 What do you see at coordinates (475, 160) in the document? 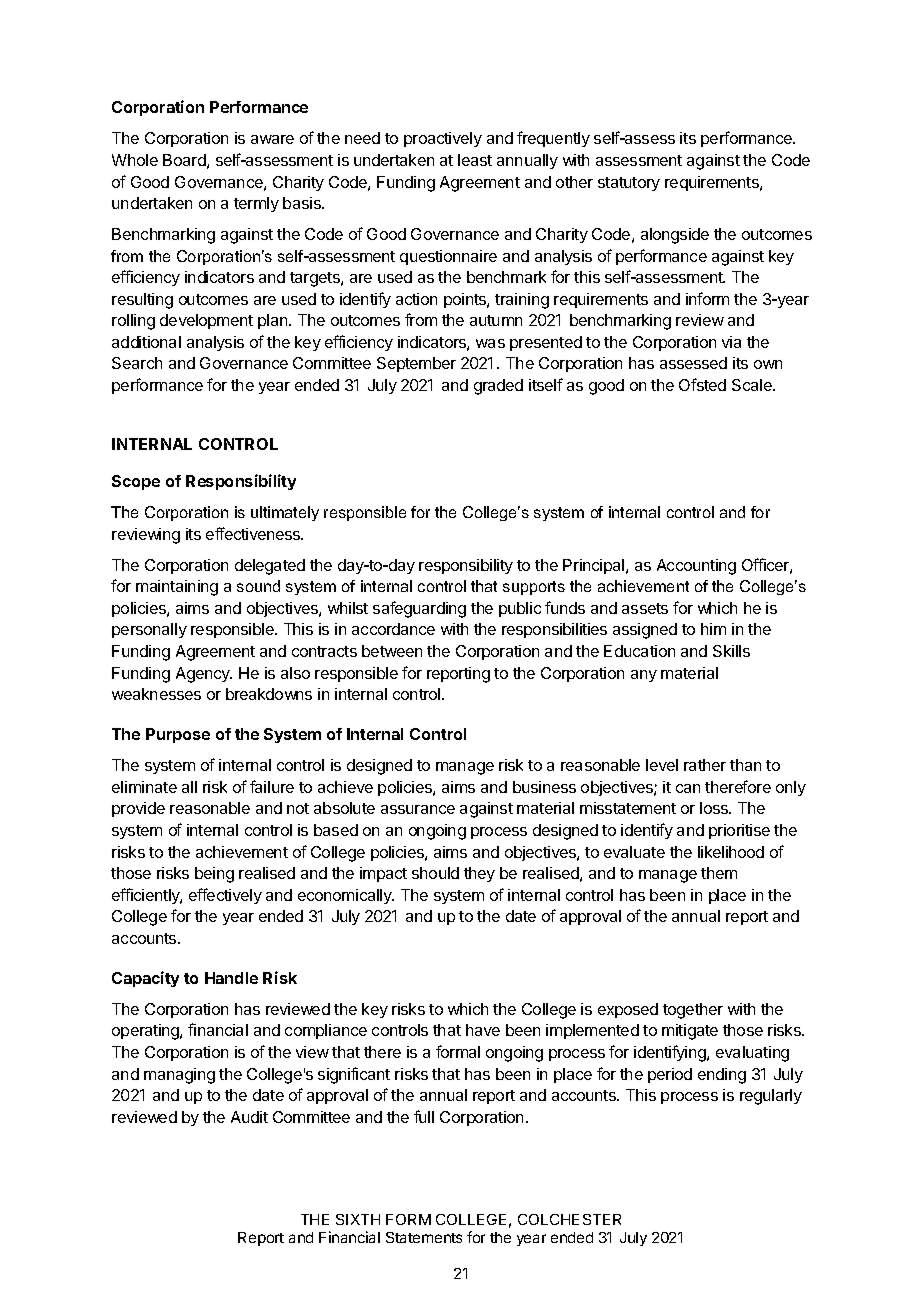
I see `least` at bounding box center [475, 160].
